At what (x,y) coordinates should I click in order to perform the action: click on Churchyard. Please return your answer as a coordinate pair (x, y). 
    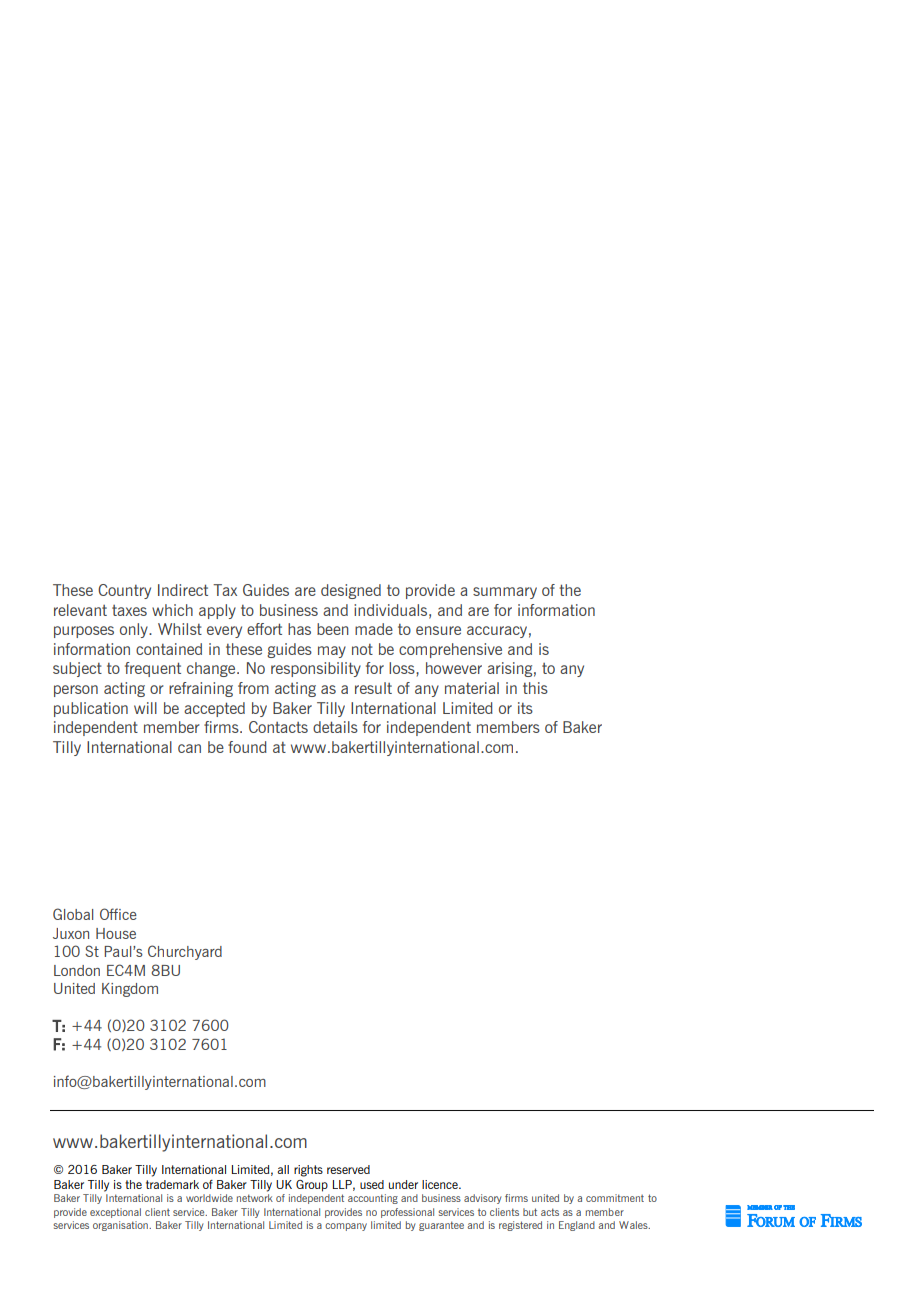
    Looking at the image, I should click on (185, 952).
